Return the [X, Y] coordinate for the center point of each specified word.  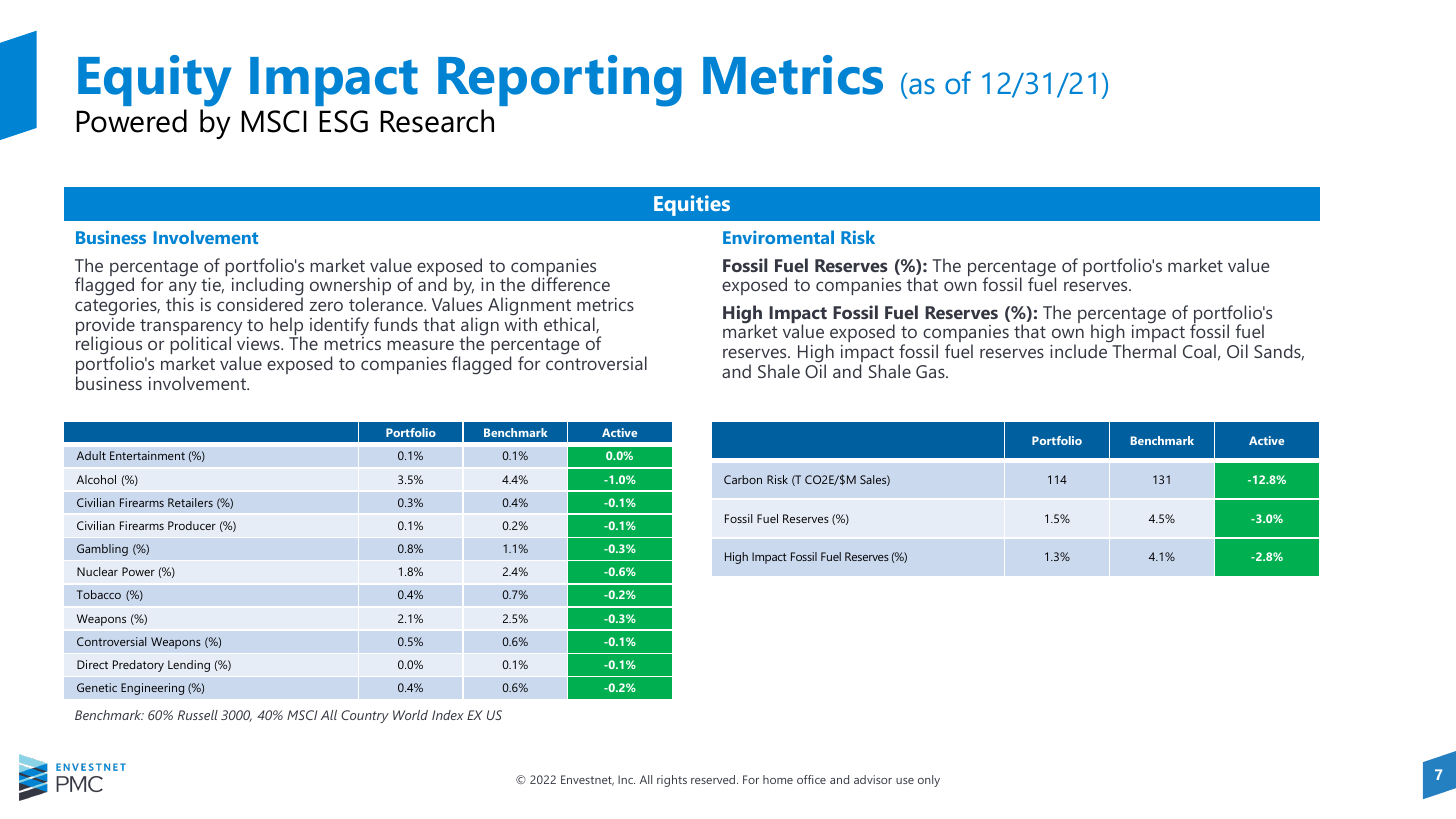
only [929, 781]
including [267, 288]
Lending [189, 666]
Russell [198, 715]
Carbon [743, 479]
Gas [931, 371]
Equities [692, 205]
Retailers [190, 502]
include [1078, 351]
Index [448, 715]
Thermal [1144, 351]
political [200, 346]
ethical [570, 325]
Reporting [560, 82]
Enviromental [778, 237]
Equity [154, 82]
